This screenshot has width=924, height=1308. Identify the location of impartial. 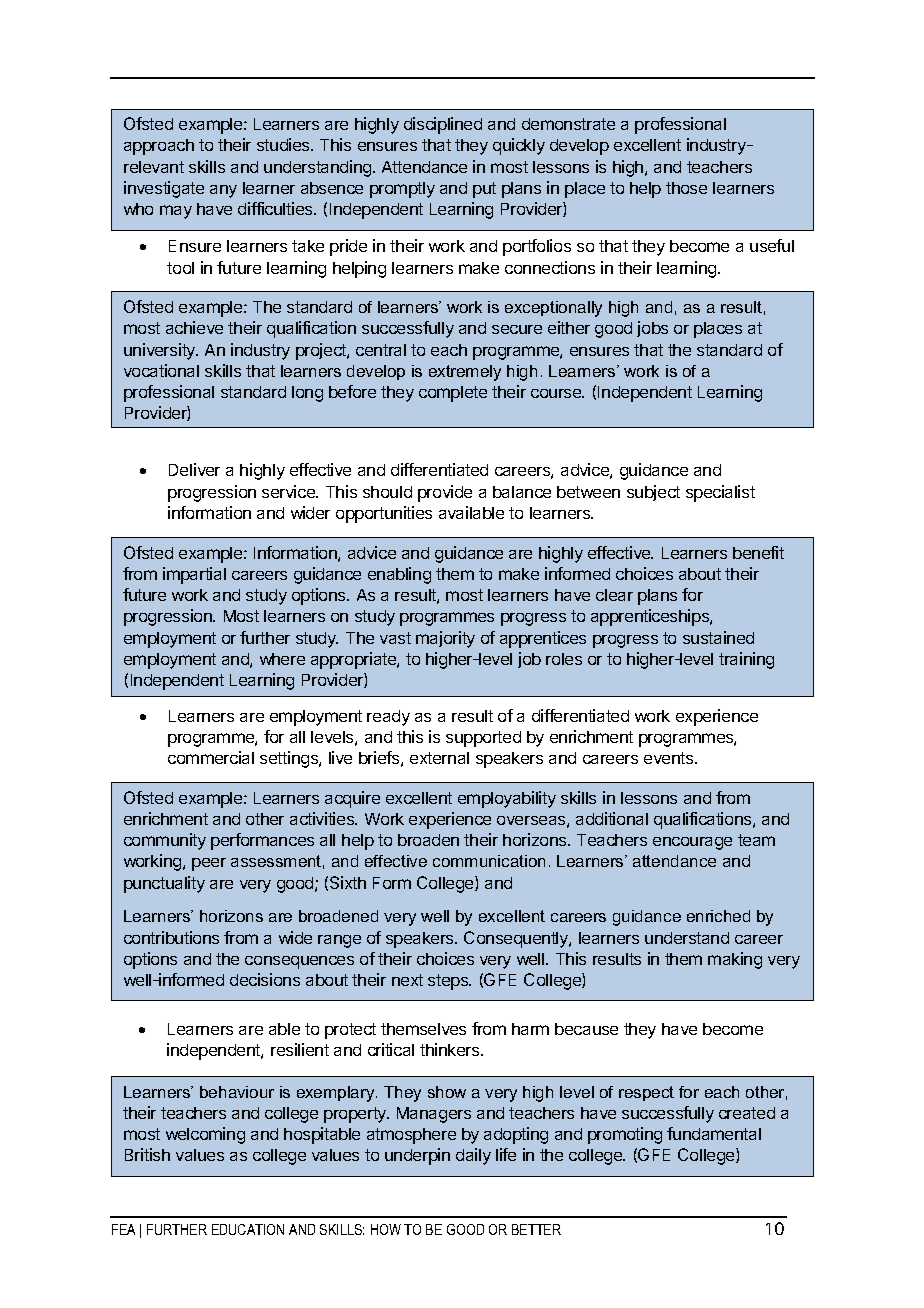
(194, 575).
